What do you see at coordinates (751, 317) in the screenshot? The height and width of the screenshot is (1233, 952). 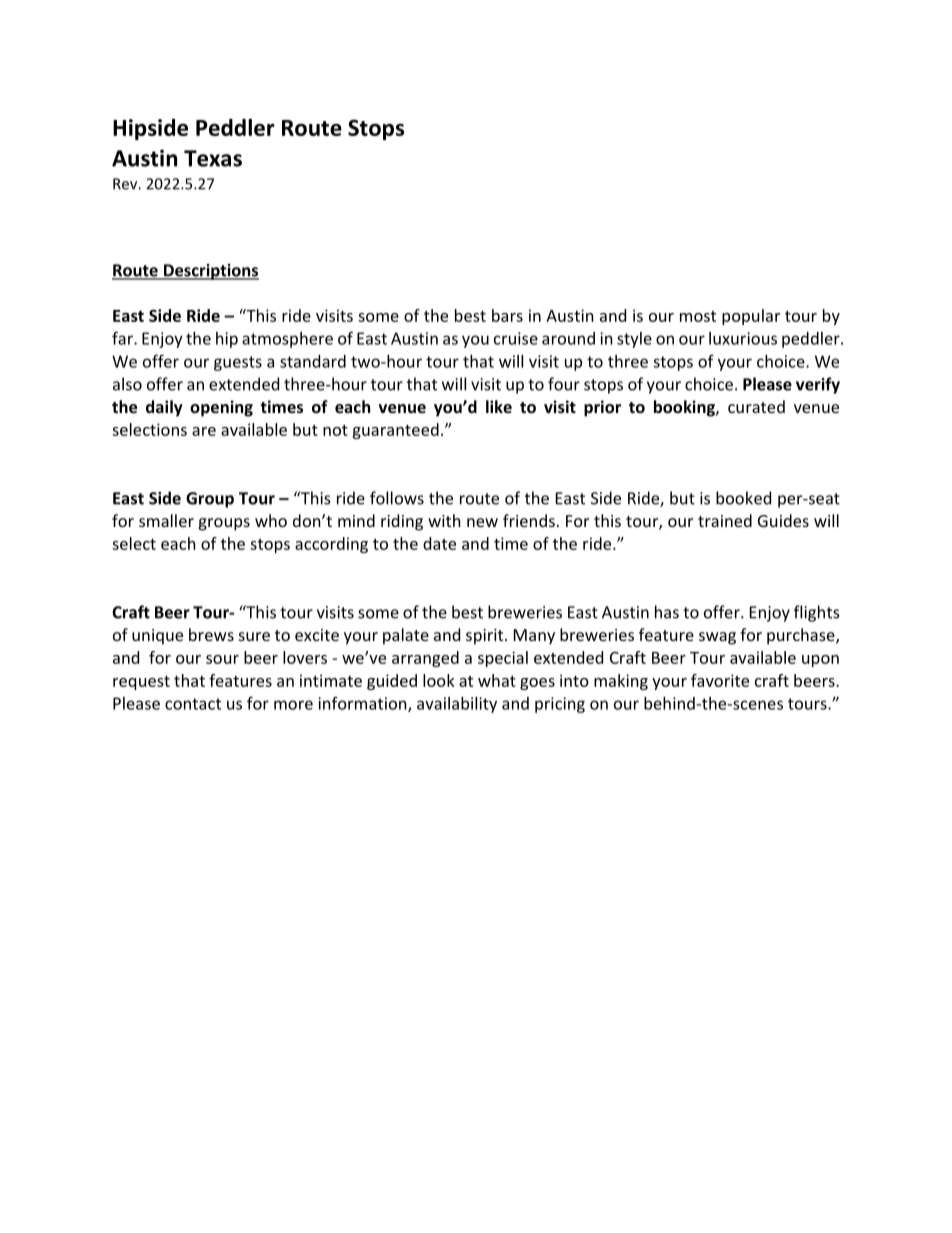 I see `popular` at bounding box center [751, 317].
